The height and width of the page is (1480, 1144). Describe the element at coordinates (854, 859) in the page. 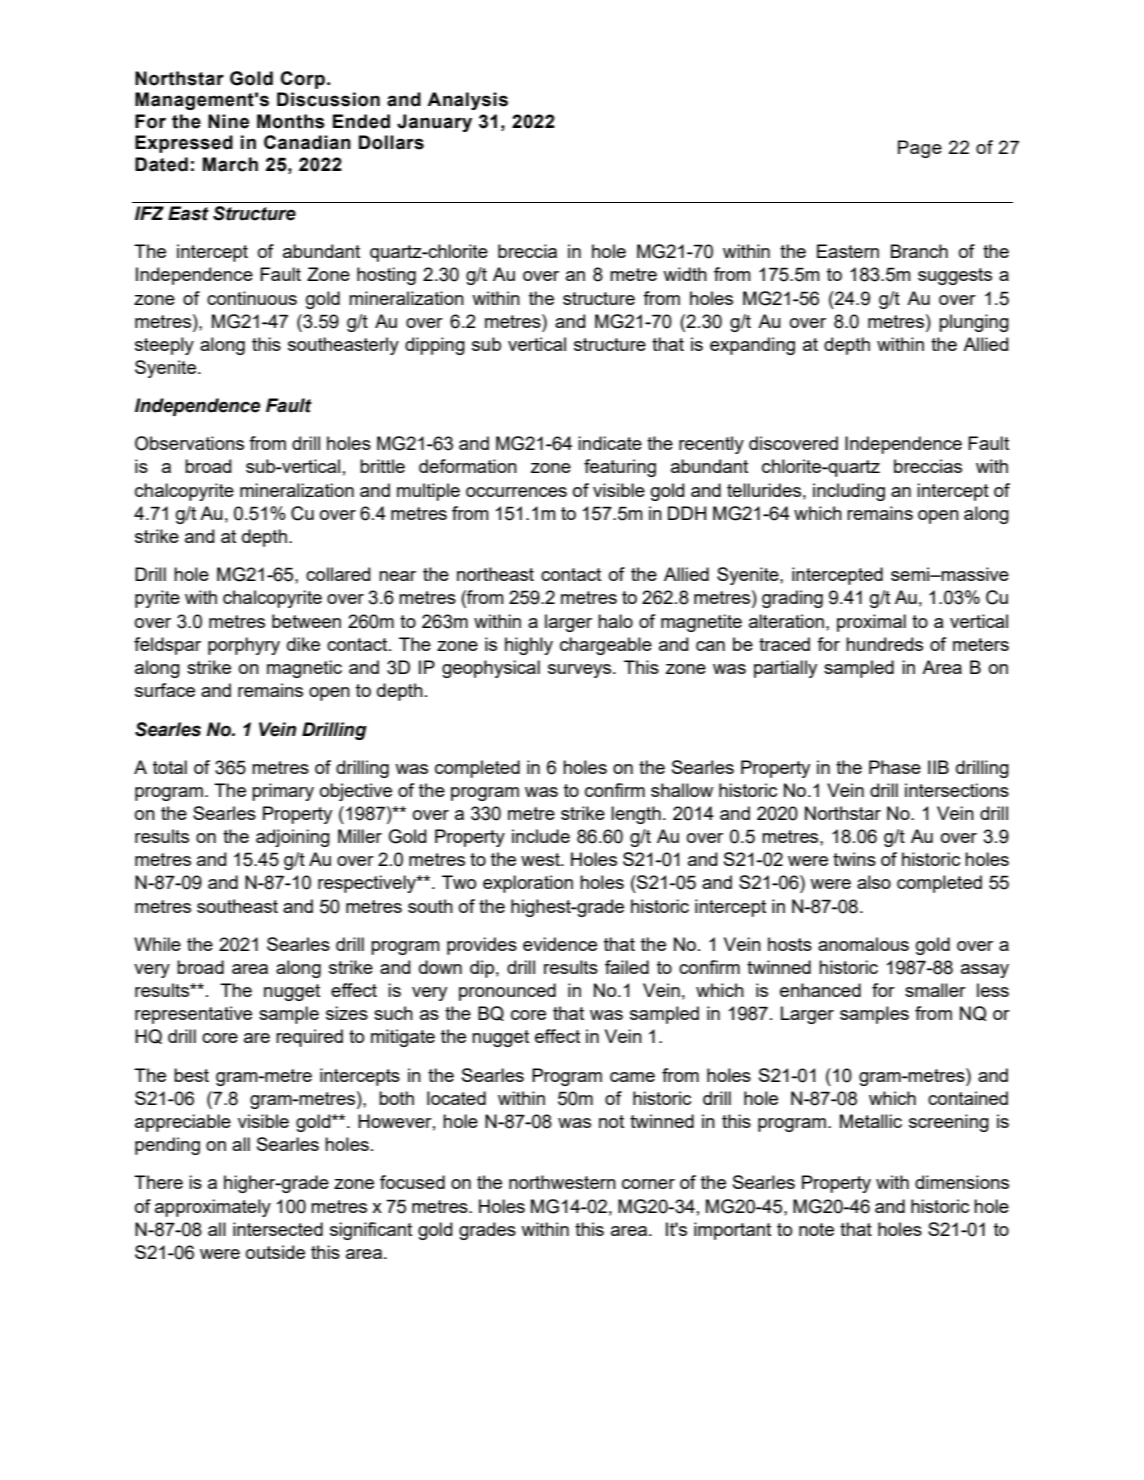

I see `twins` at that location.
